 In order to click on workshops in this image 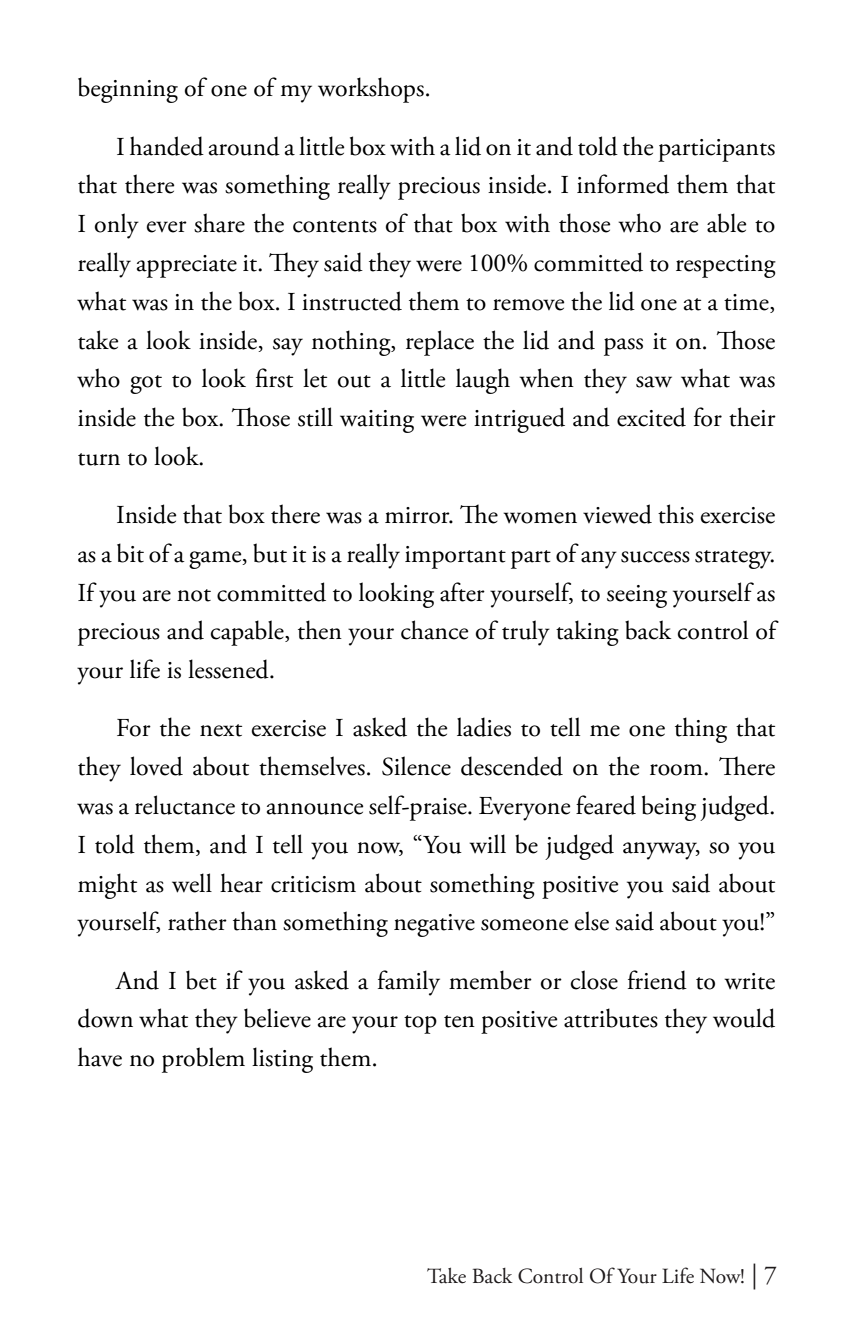, I will do `click(371, 90)`.
